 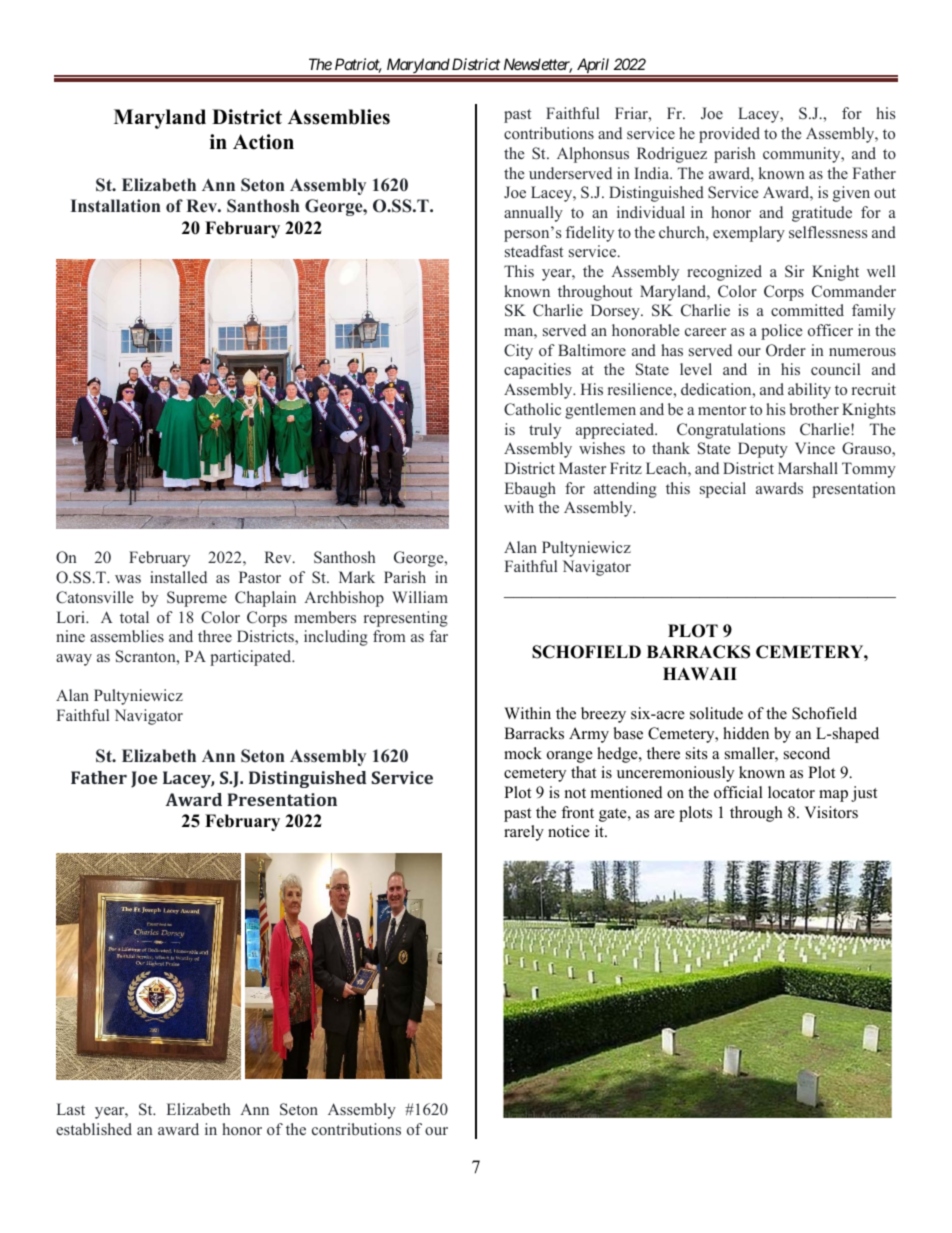 What do you see at coordinates (518, 352) in the screenshot?
I see `City` at bounding box center [518, 352].
